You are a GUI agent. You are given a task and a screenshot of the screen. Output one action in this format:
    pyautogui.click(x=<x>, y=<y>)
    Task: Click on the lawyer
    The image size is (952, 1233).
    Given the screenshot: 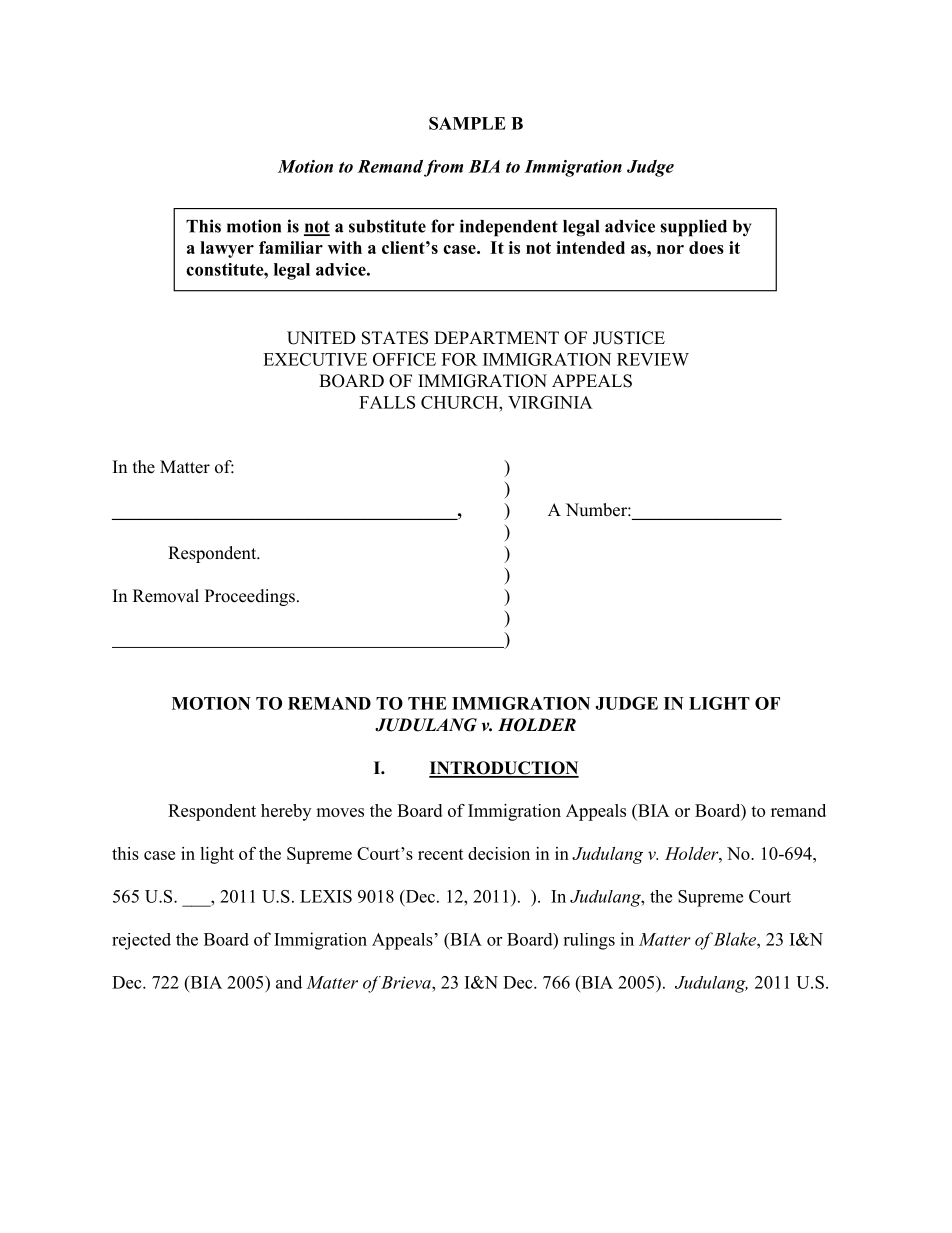 What is the action you would take?
    pyautogui.click(x=227, y=249)
